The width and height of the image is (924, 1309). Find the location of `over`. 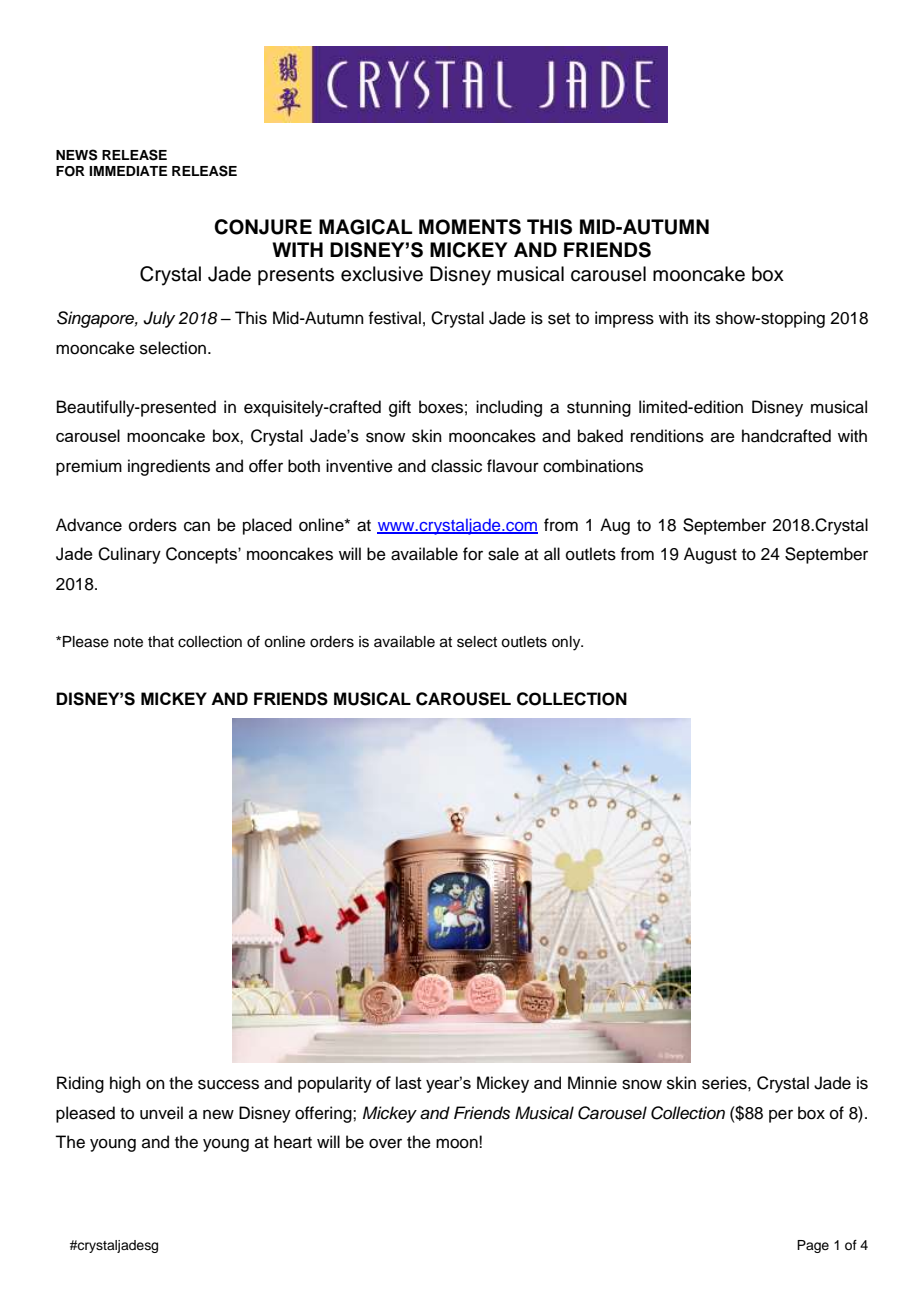

over is located at coordinates (385, 1143).
